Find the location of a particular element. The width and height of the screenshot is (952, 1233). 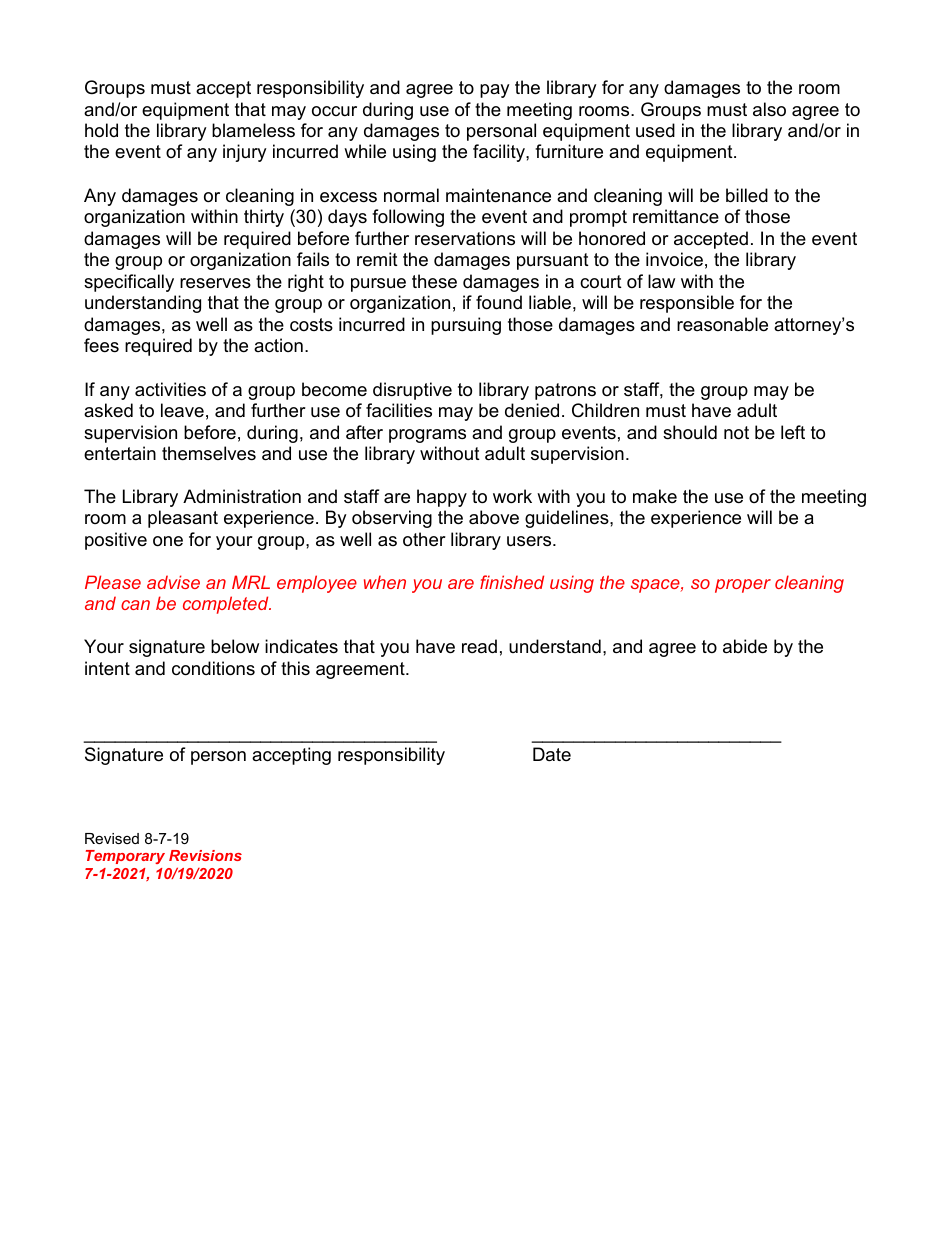

Revisions is located at coordinates (205, 855).
